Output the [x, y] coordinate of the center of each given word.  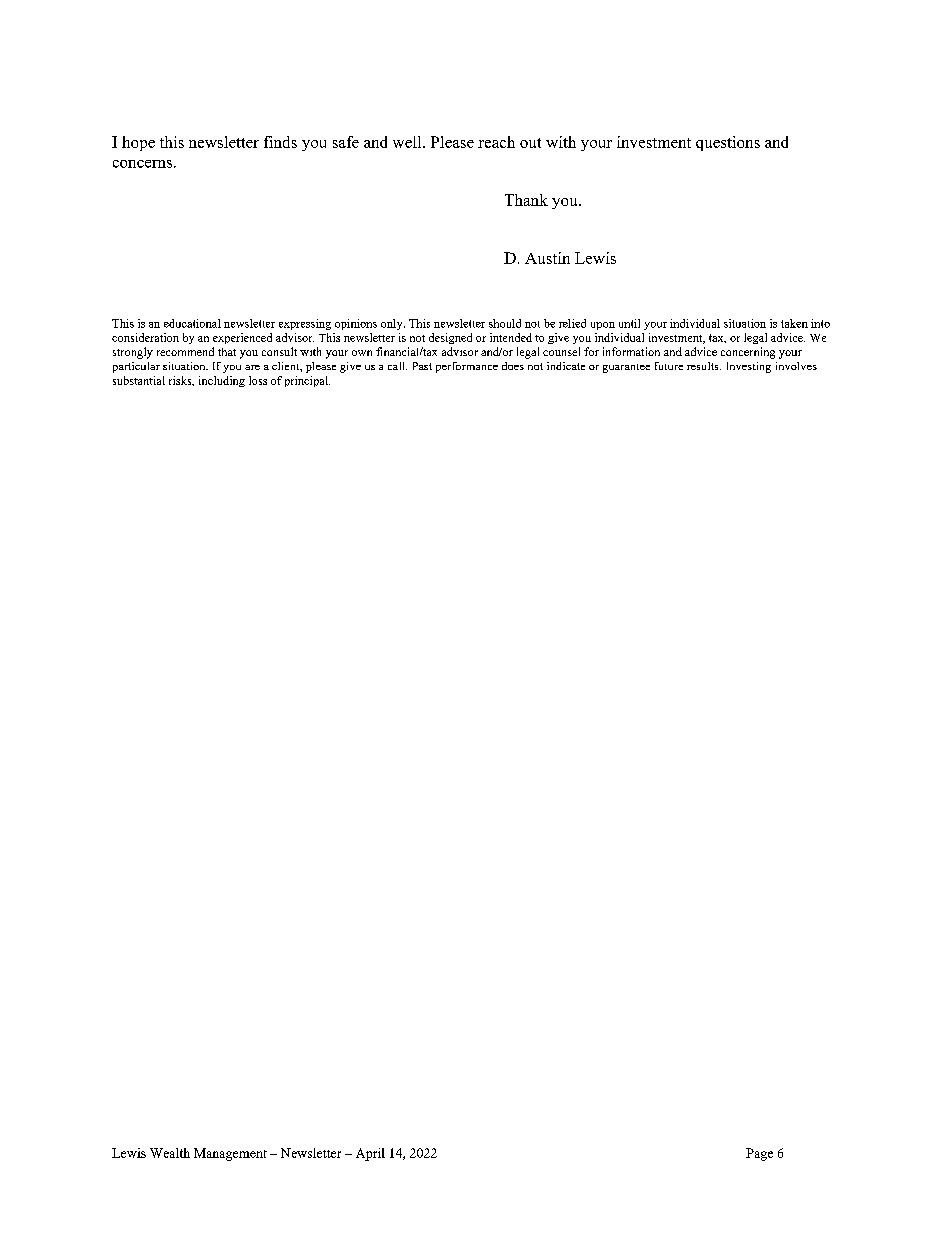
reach [496, 142]
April [370, 1154]
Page [759, 1154]
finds [280, 142]
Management [230, 1154]
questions [728, 143]
